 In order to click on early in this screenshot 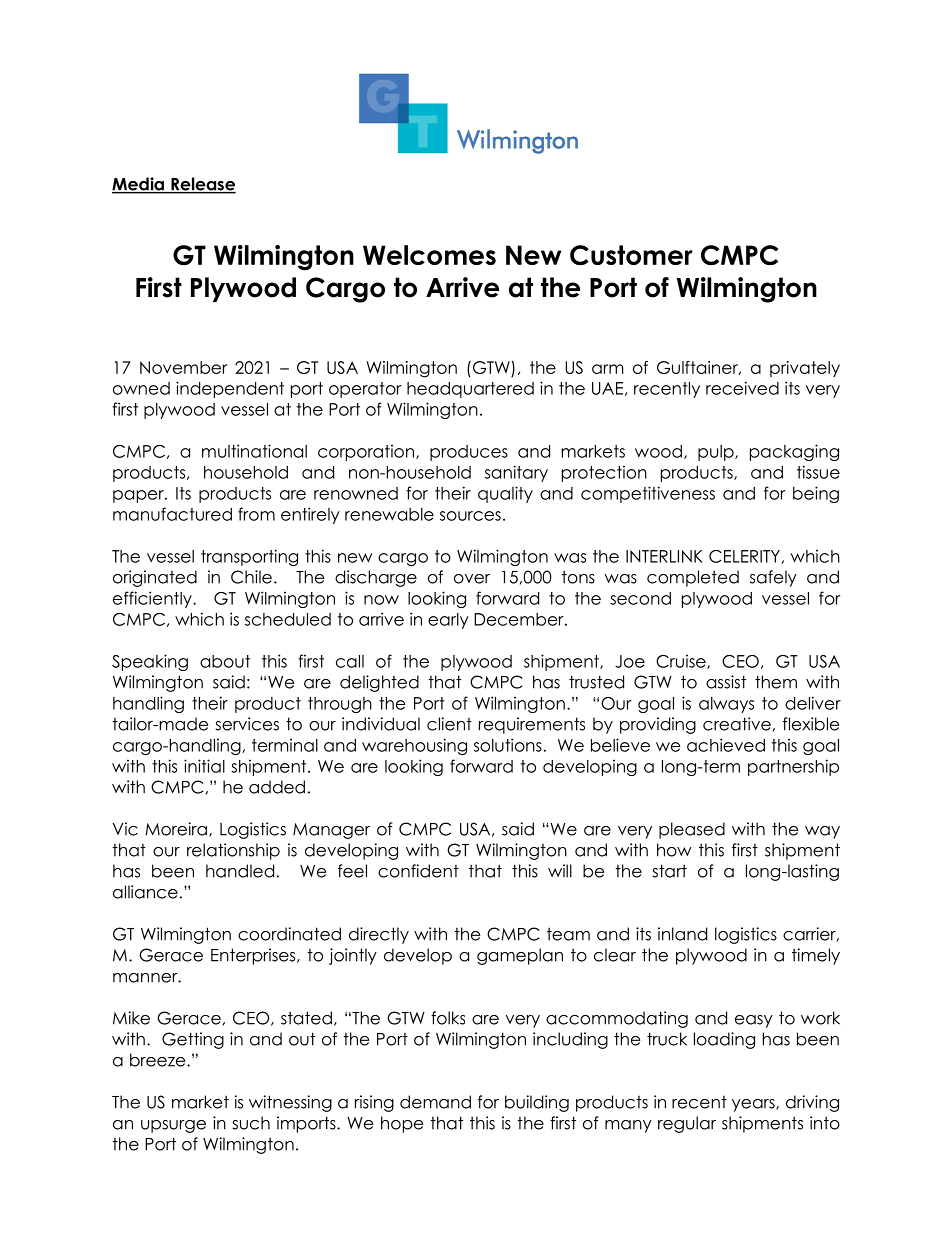, I will do `click(448, 621)`.
